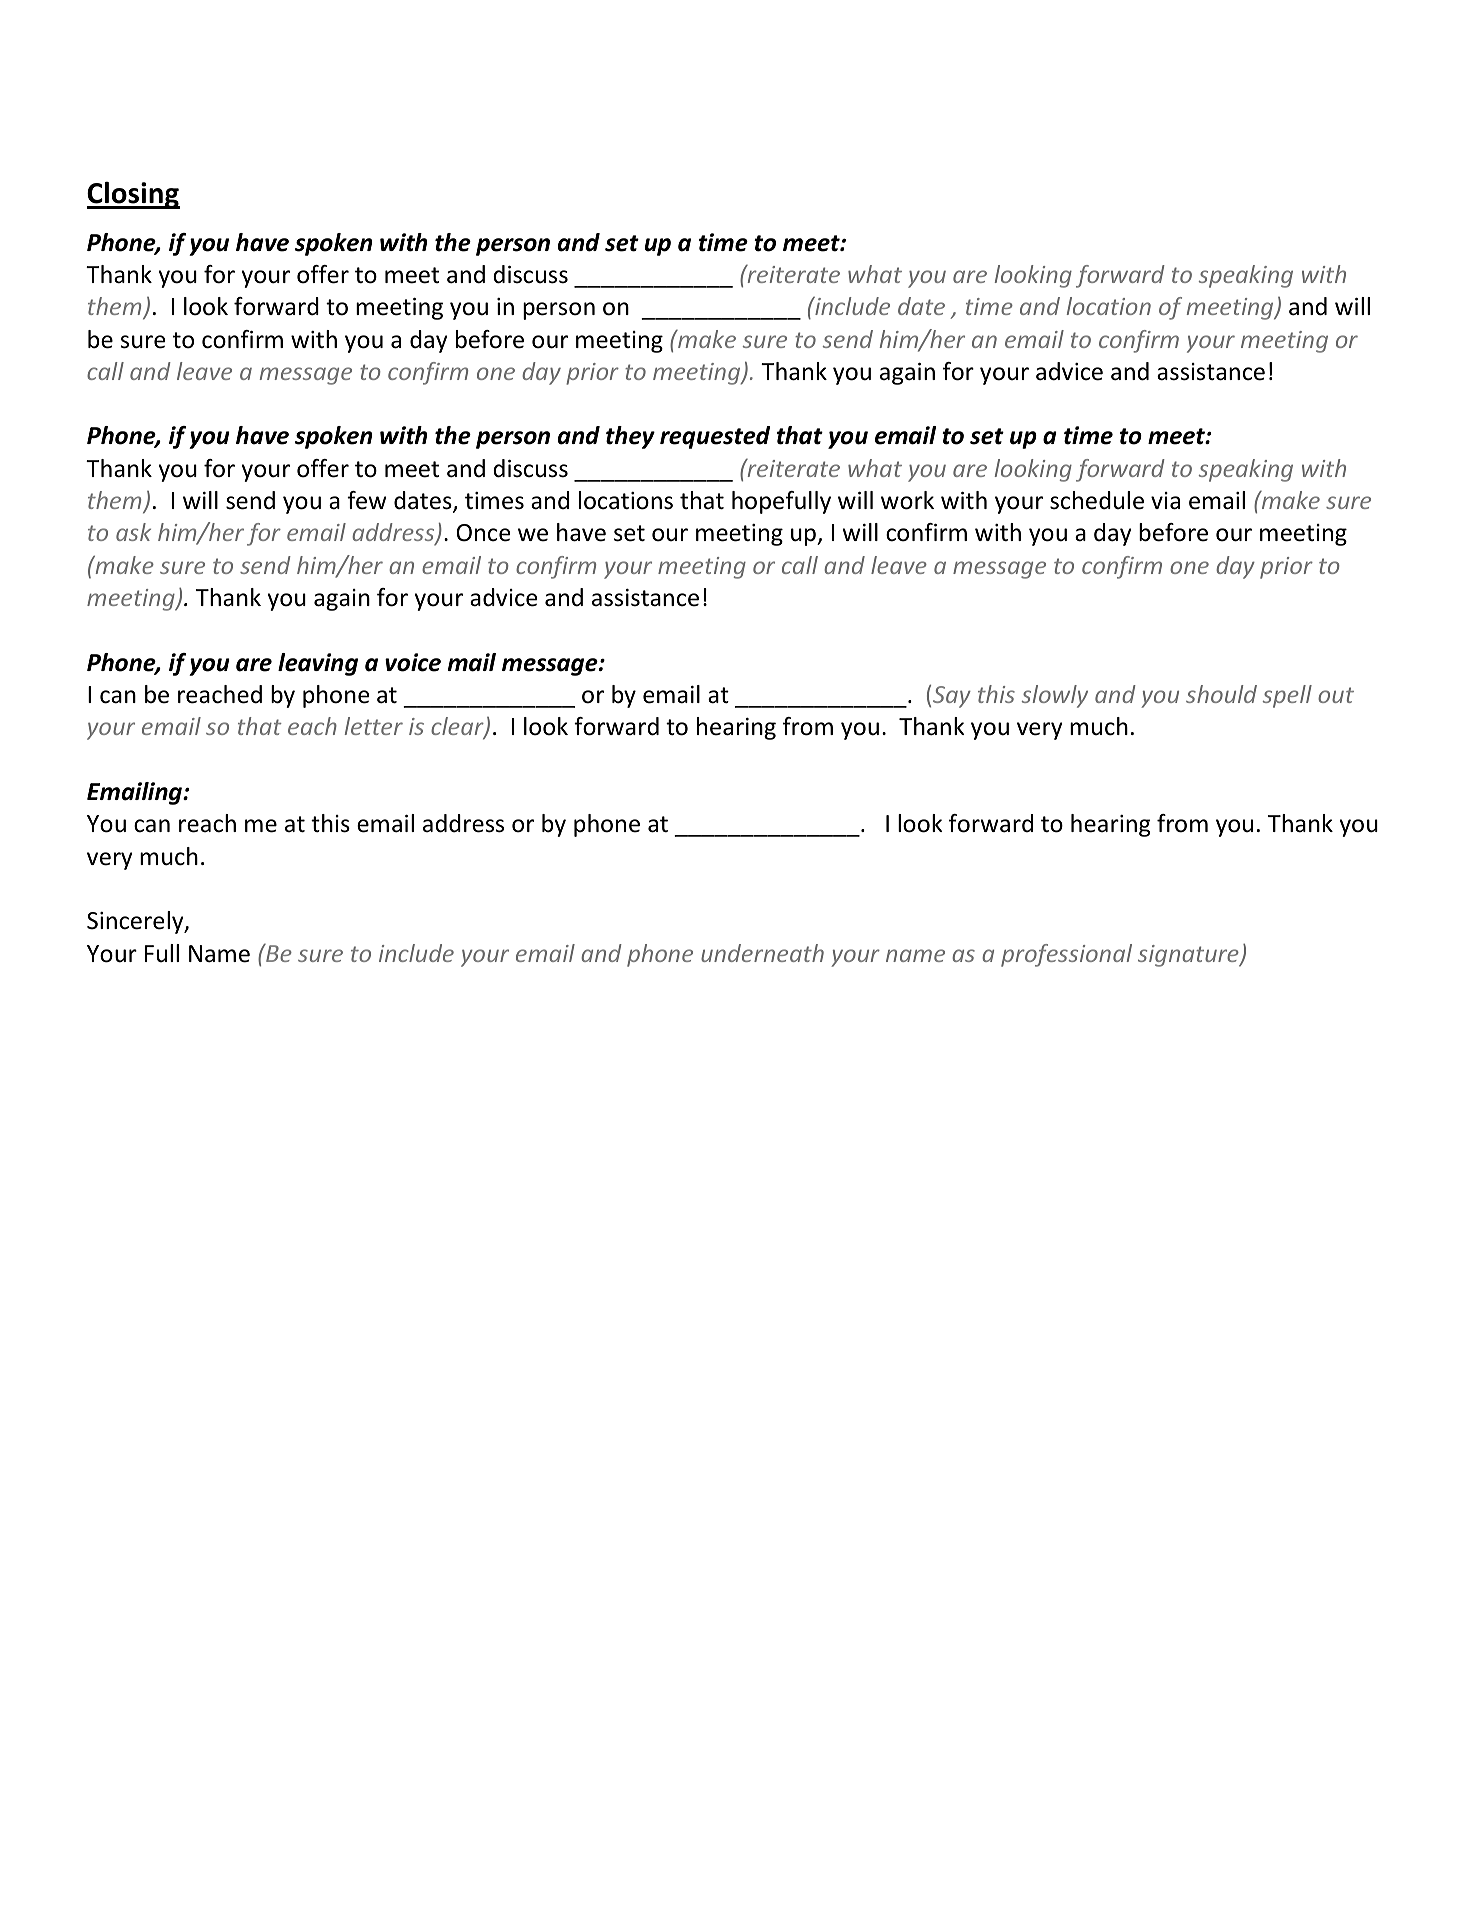 The image size is (1473, 1906). What do you see at coordinates (133, 195) in the image?
I see `Closing` at bounding box center [133, 195].
